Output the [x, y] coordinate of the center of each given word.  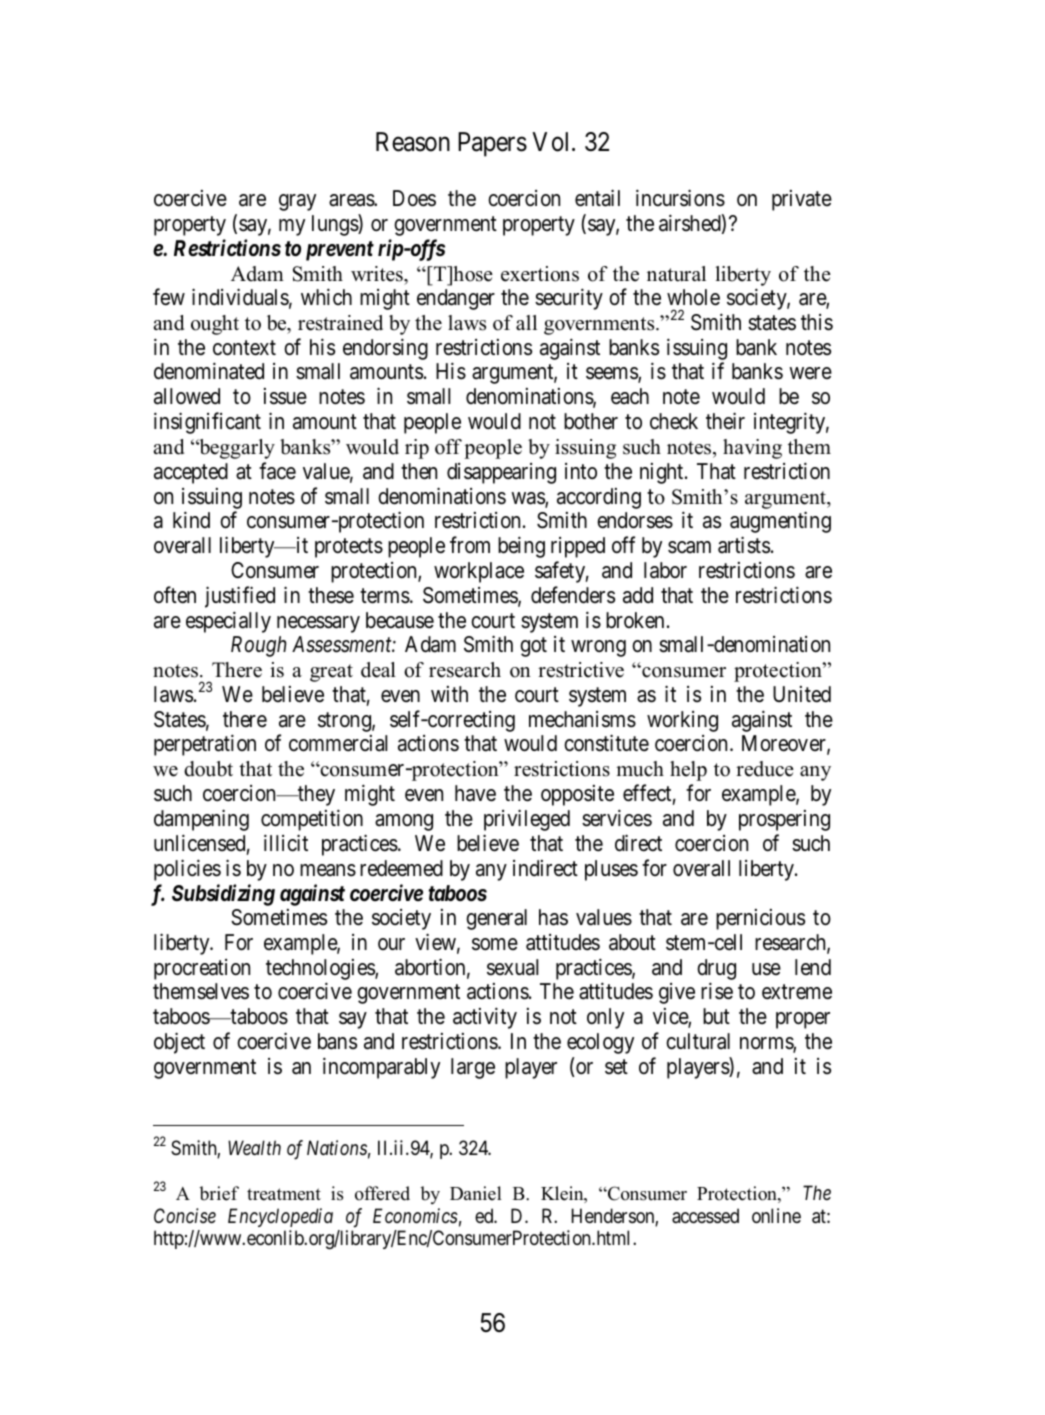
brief [219, 1193]
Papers [492, 144]
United [802, 694]
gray [297, 202]
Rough [258, 646]
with [449, 694]
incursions [680, 198]
